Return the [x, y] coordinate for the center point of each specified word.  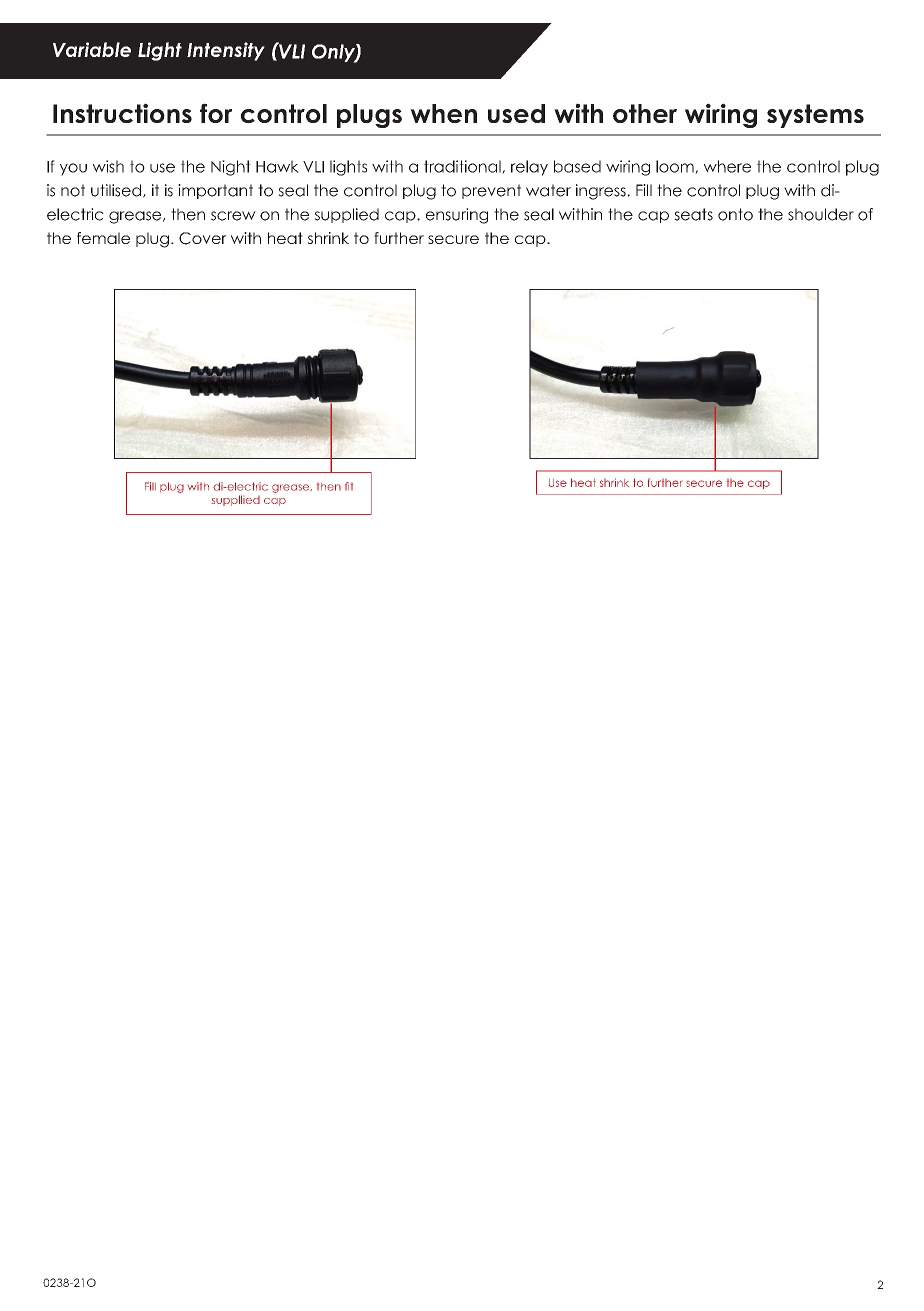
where [727, 166]
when [443, 113]
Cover [203, 238]
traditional [463, 167]
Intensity [226, 51]
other [645, 113]
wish [108, 166]
